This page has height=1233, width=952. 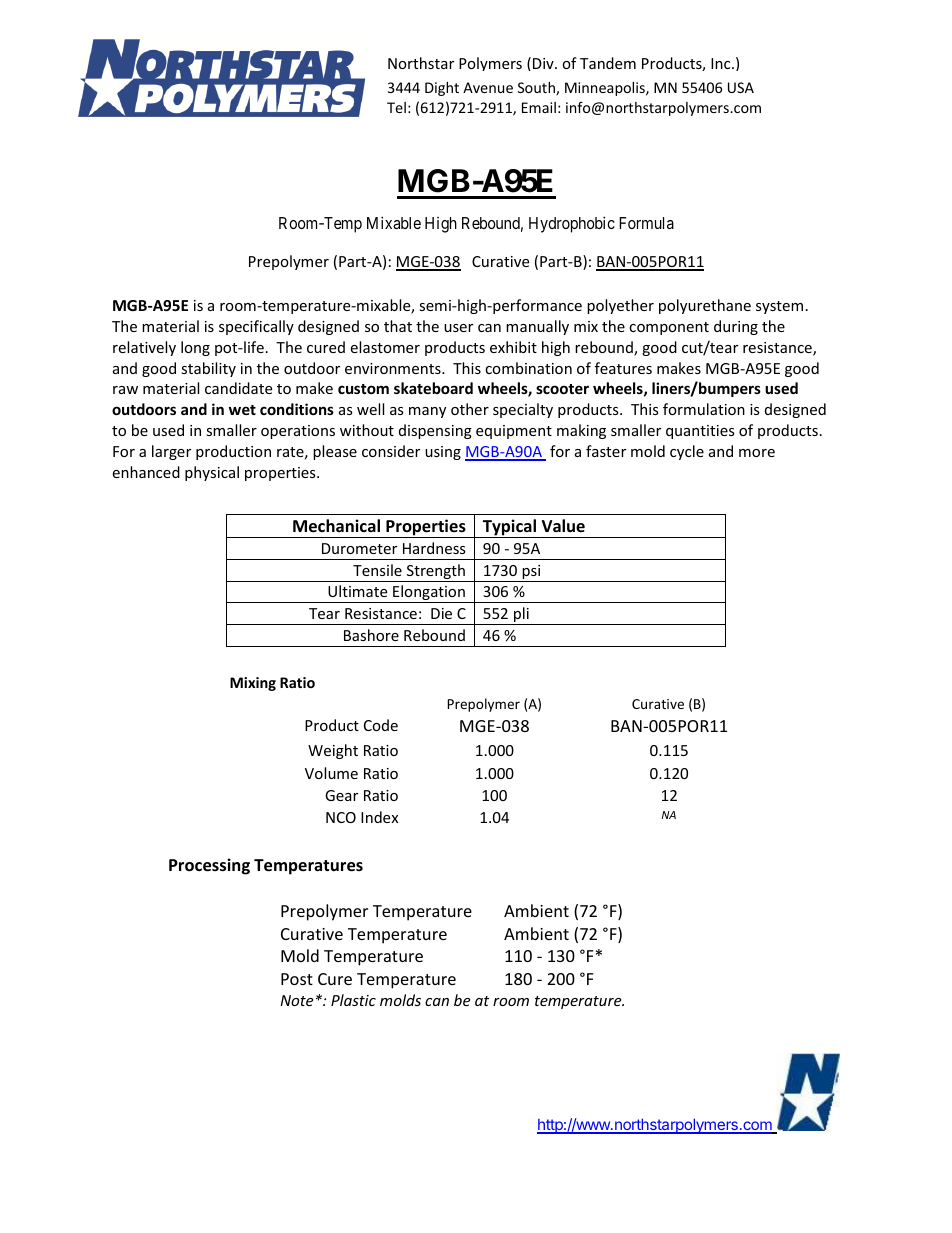 What do you see at coordinates (441, 613) in the page?
I see `Die` at bounding box center [441, 613].
